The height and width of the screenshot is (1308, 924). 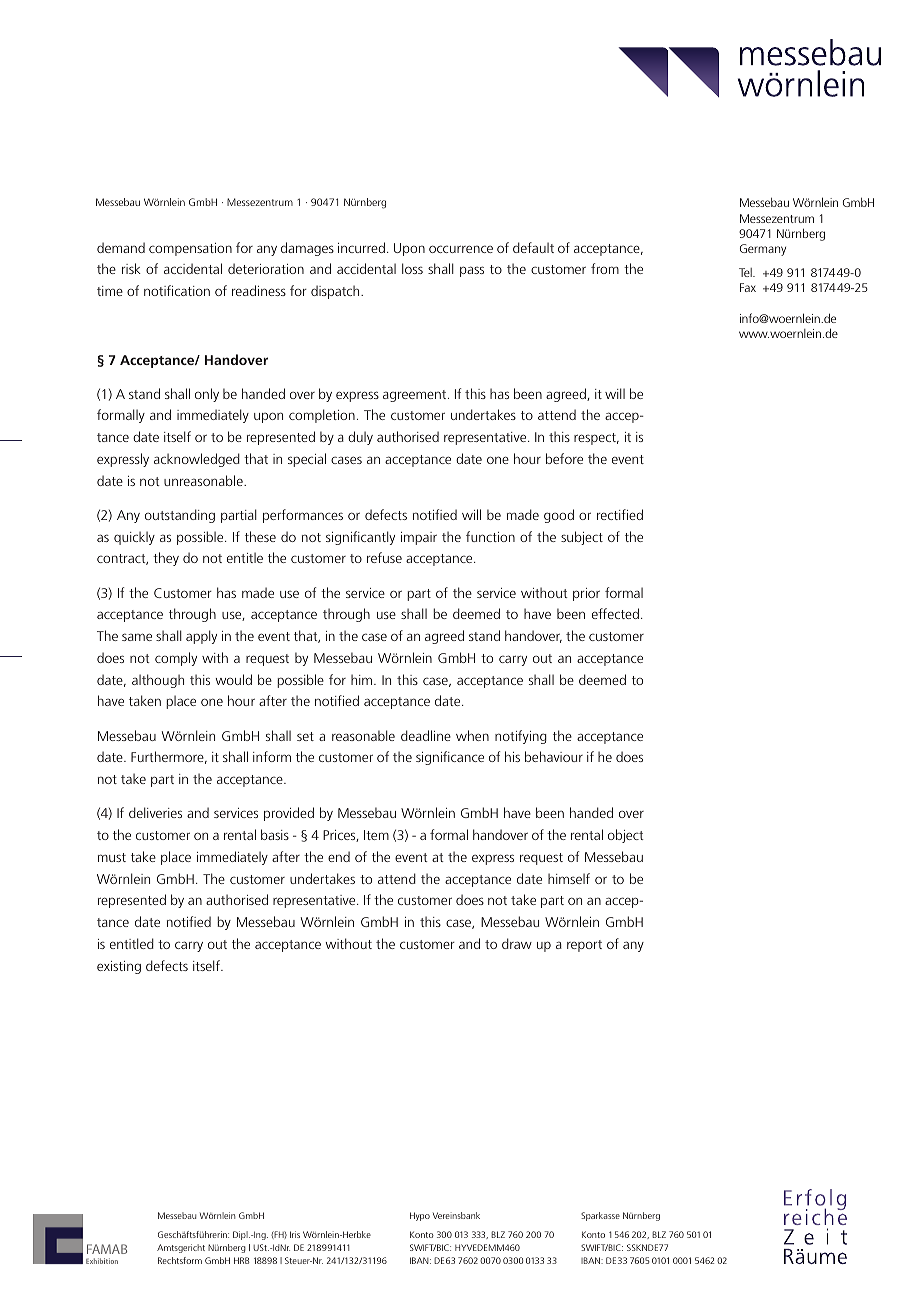 I want to click on loss, so click(x=412, y=268).
